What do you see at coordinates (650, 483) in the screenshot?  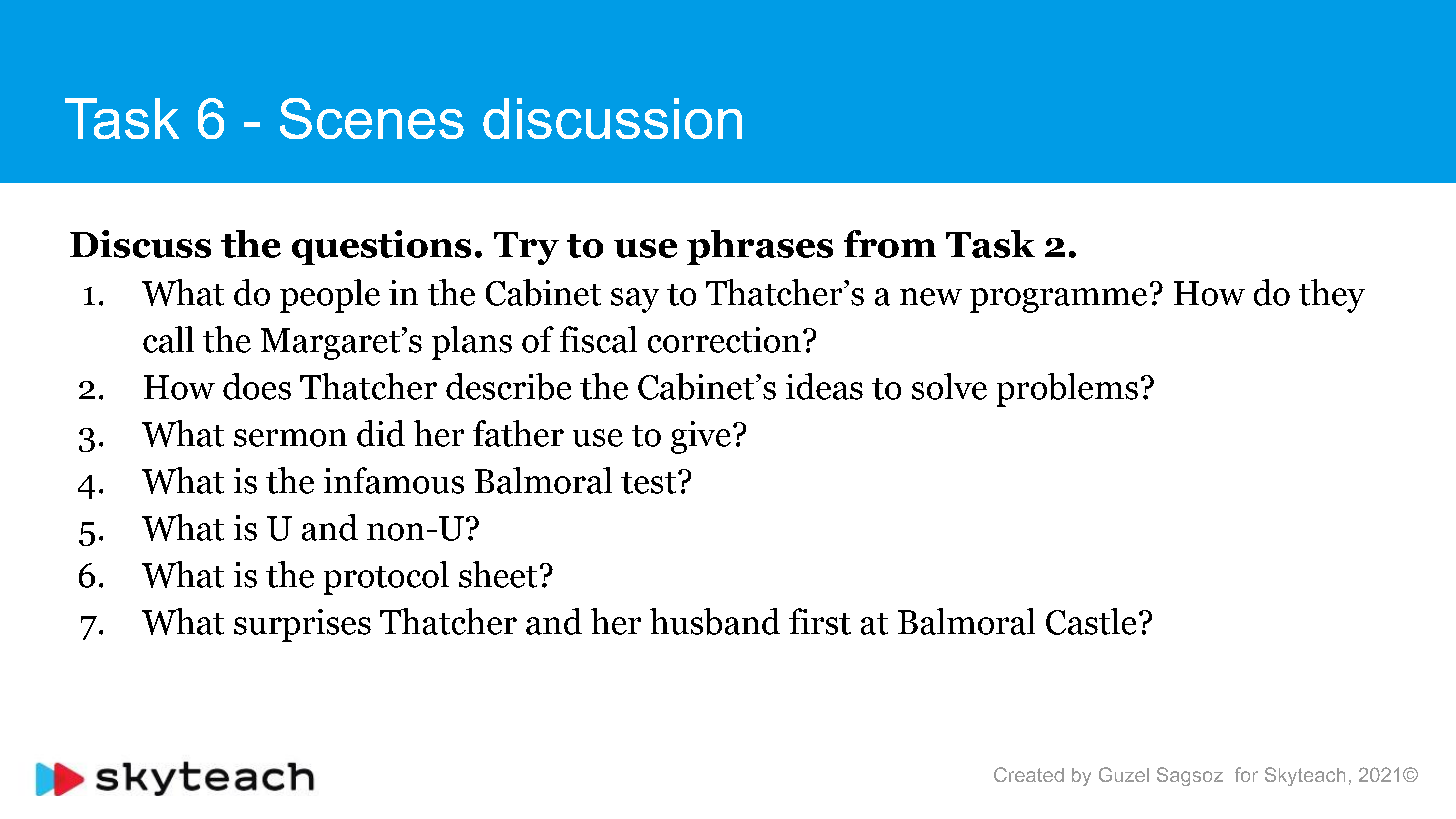 I see `test` at bounding box center [650, 483].
